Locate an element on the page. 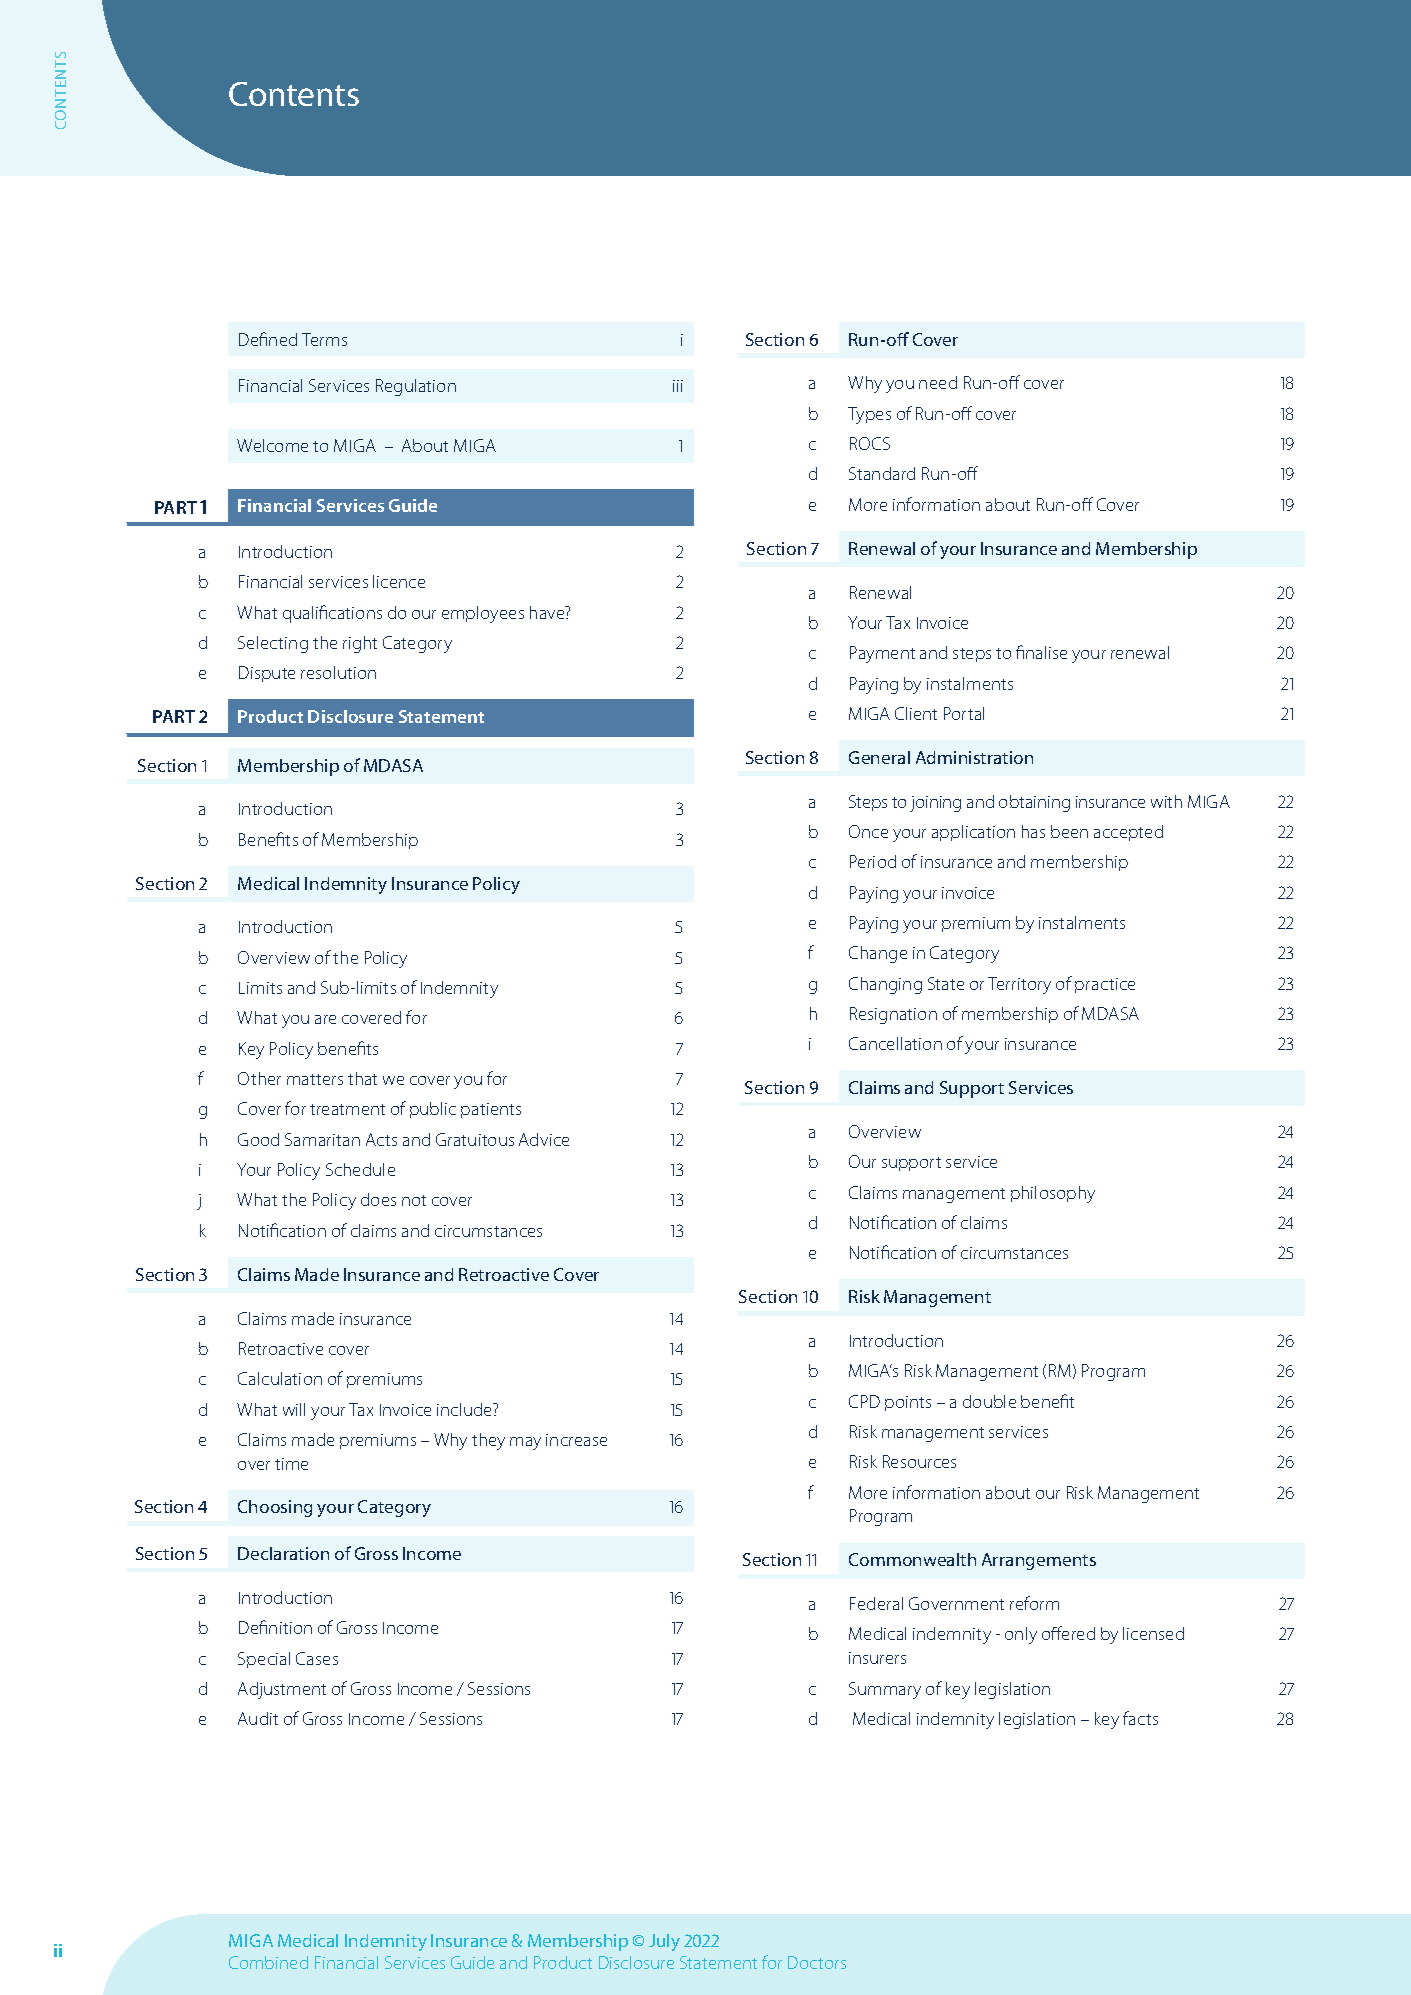 This document has width=1411, height=1995. Regulation is located at coordinates (416, 387).
